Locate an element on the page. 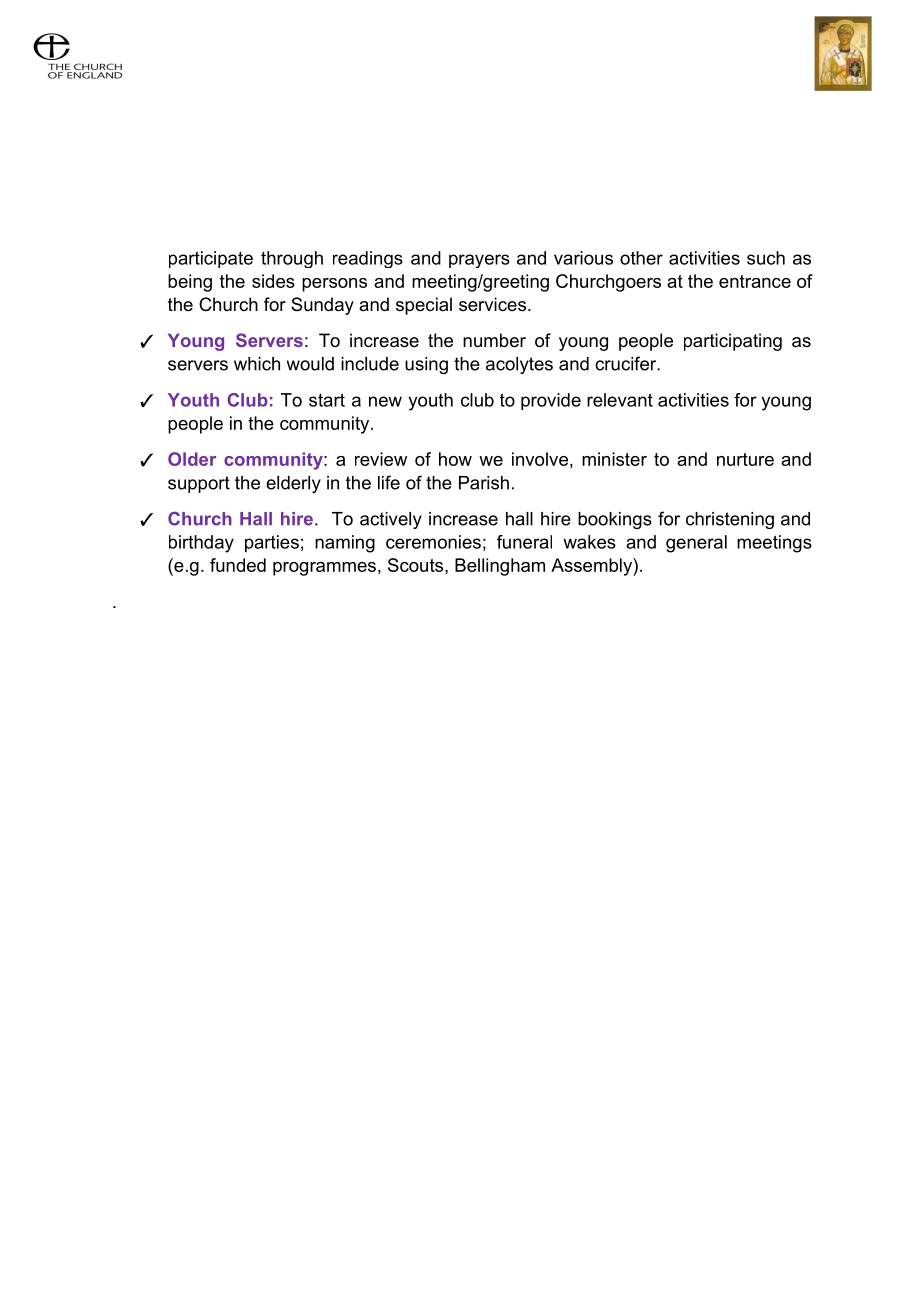  Bellingham is located at coordinates (500, 567).
